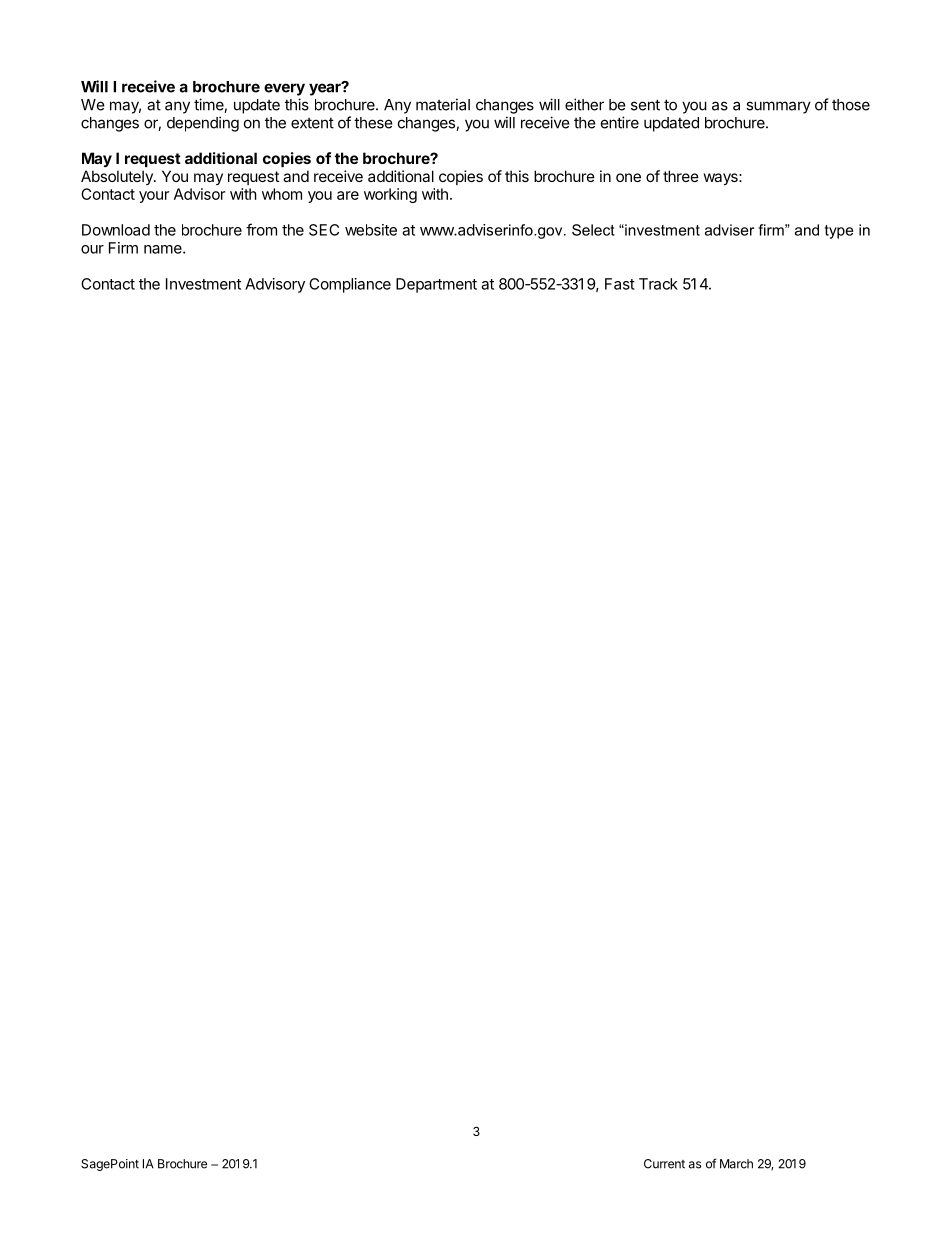 The height and width of the image is (1233, 952). Describe the element at coordinates (736, 1164) in the image. I see `March` at that location.
